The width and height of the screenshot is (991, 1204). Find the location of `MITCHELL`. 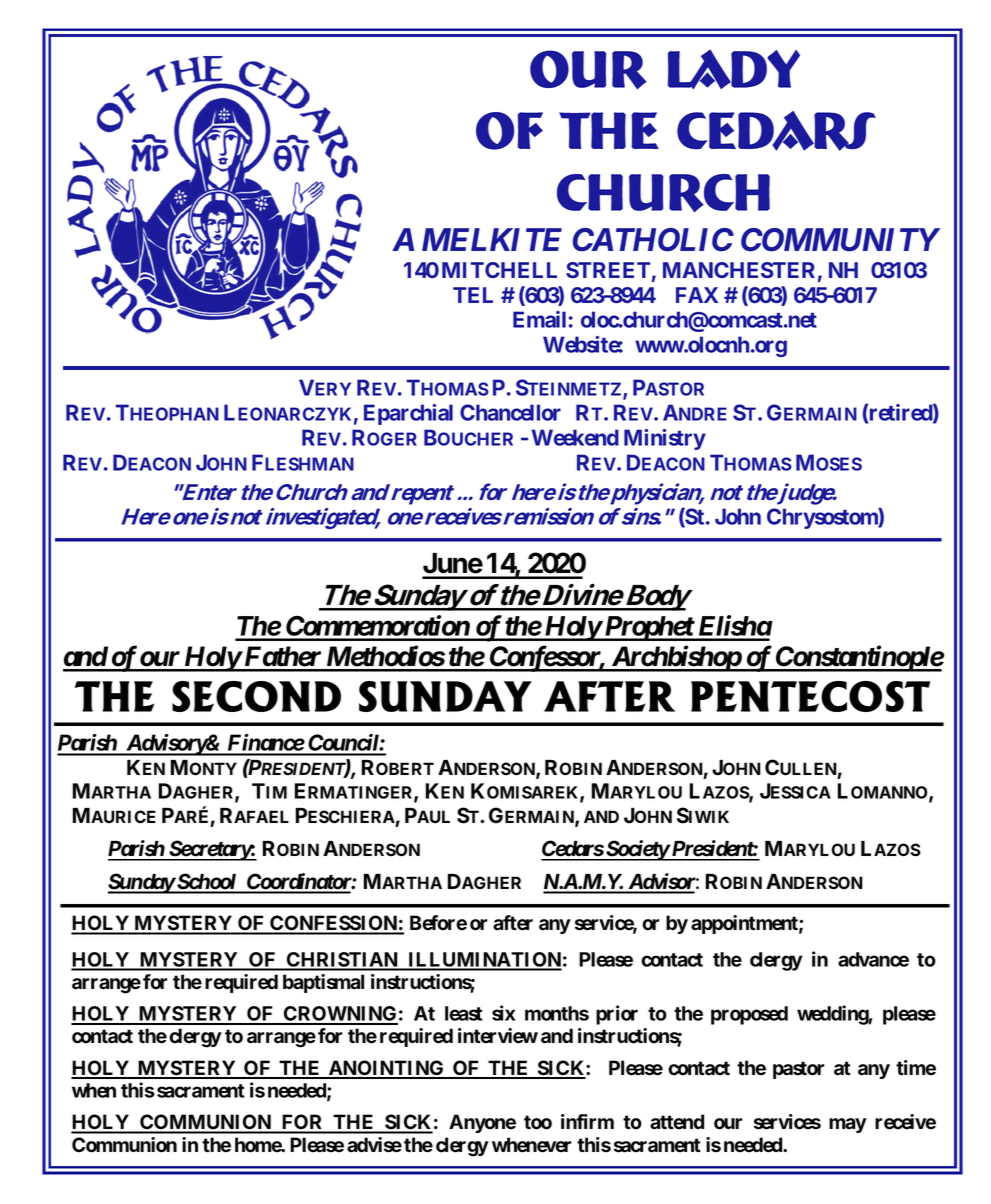

MITCHELL is located at coordinates (499, 270).
